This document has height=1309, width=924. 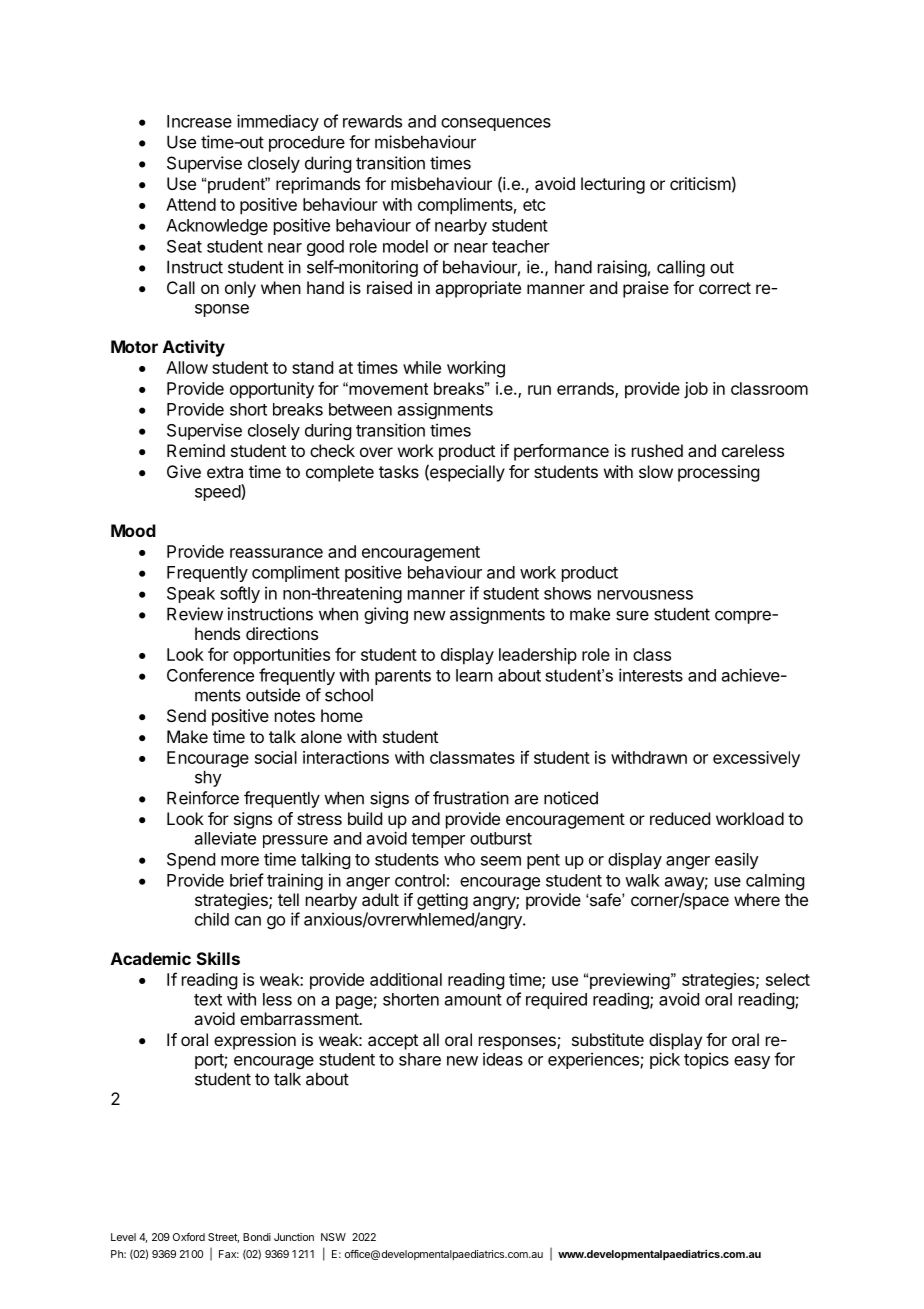 What do you see at coordinates (199, 121) in the document?
I see `Increase` at bounding box center [199, 121].
